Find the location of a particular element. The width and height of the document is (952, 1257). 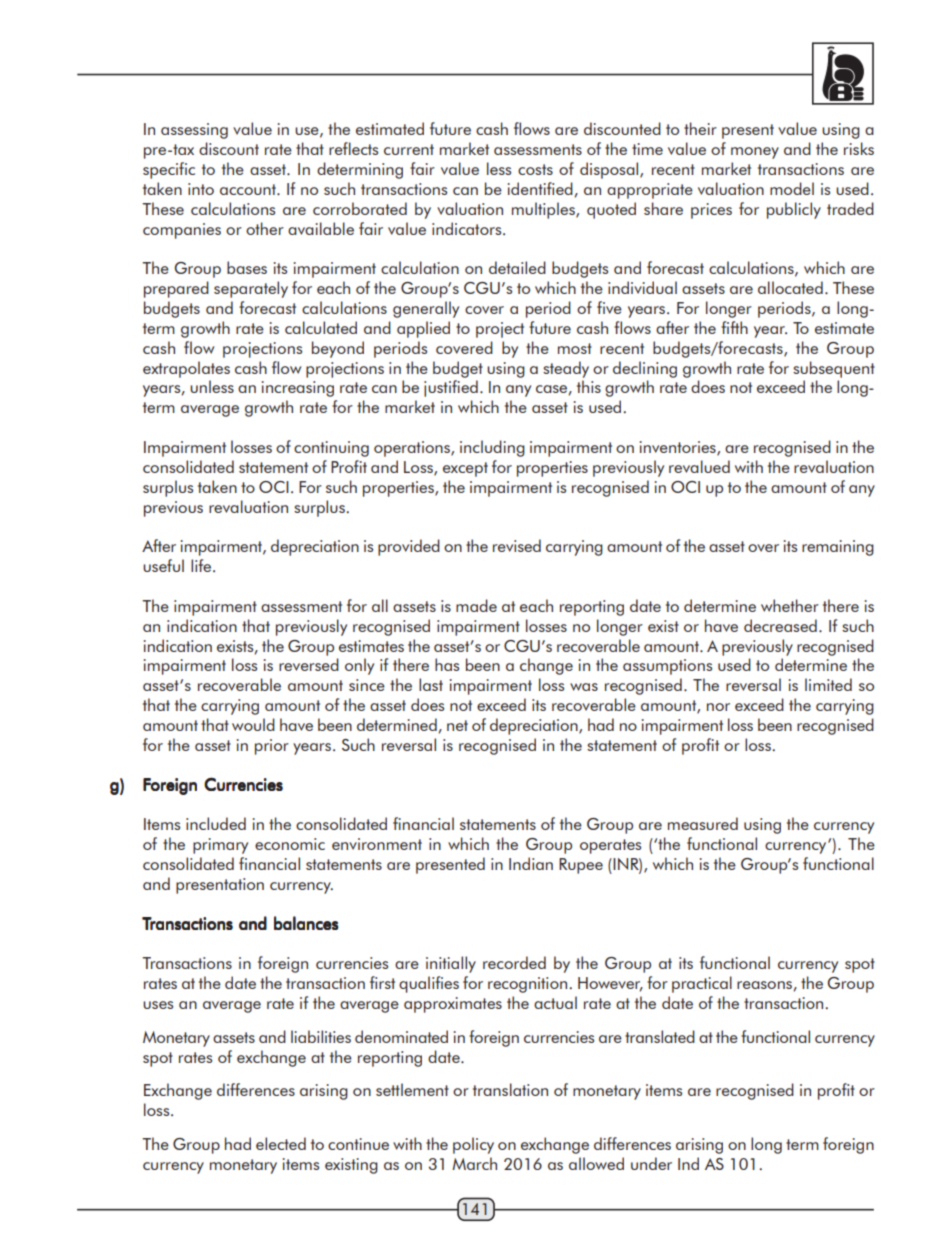

account is located at coordinates (249, 189).
